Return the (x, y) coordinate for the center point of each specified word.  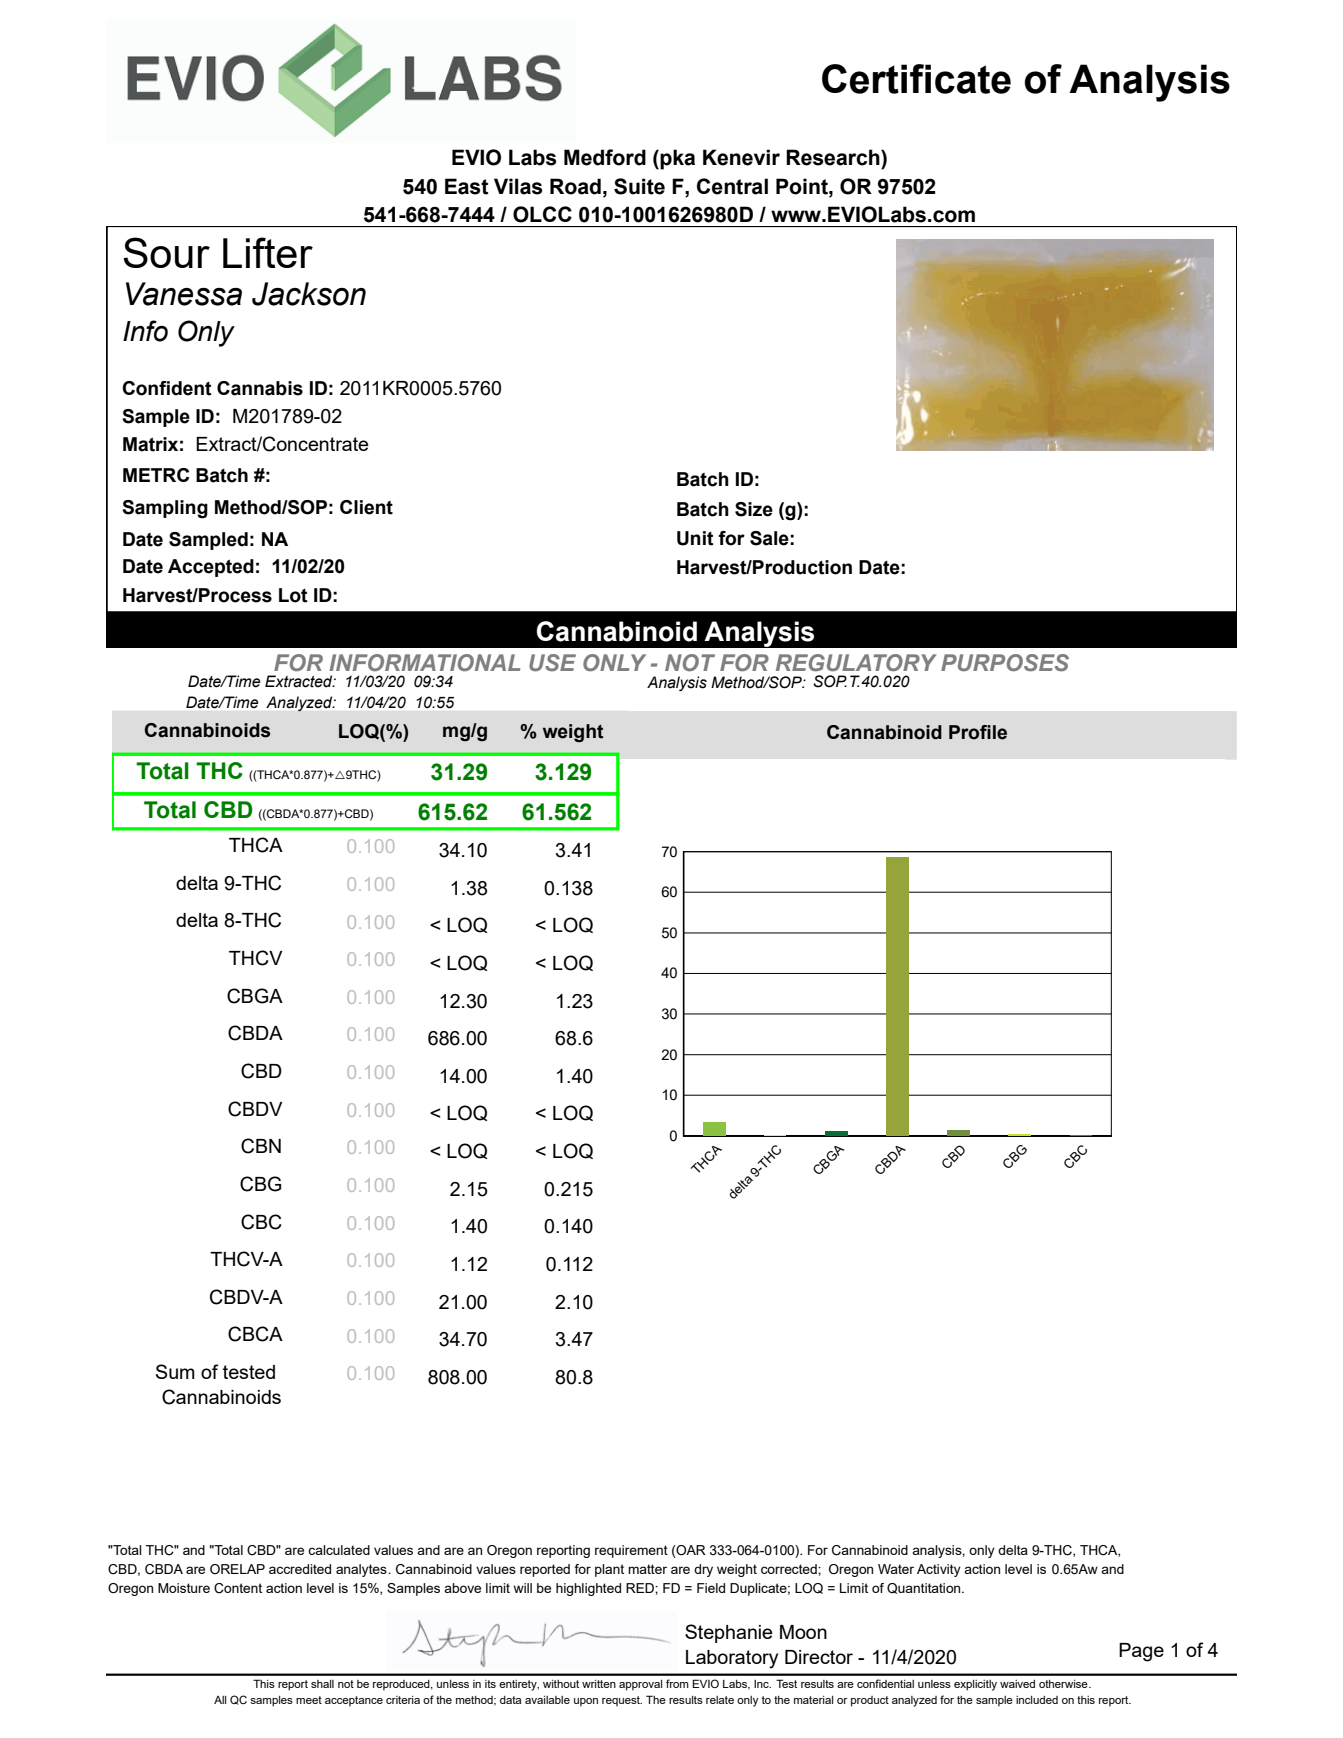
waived (1017, 1684)
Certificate (916, 79)
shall (322, 1684)
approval (641, 1685)
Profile (978, 732)
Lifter (268, 252)
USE (552, 662)
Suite (639, 186)
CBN (261, 1146)
